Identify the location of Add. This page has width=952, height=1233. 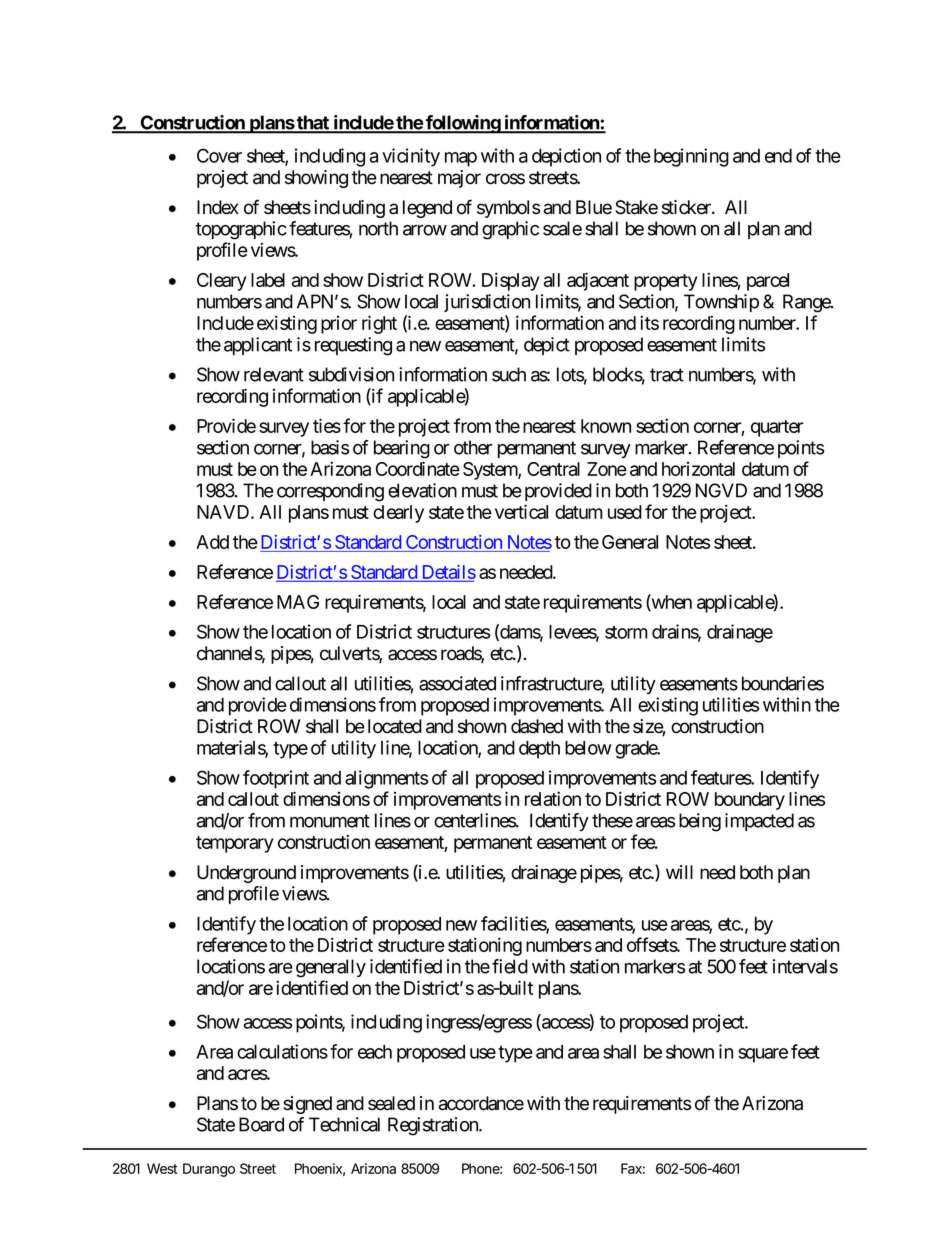
(212, 542).
